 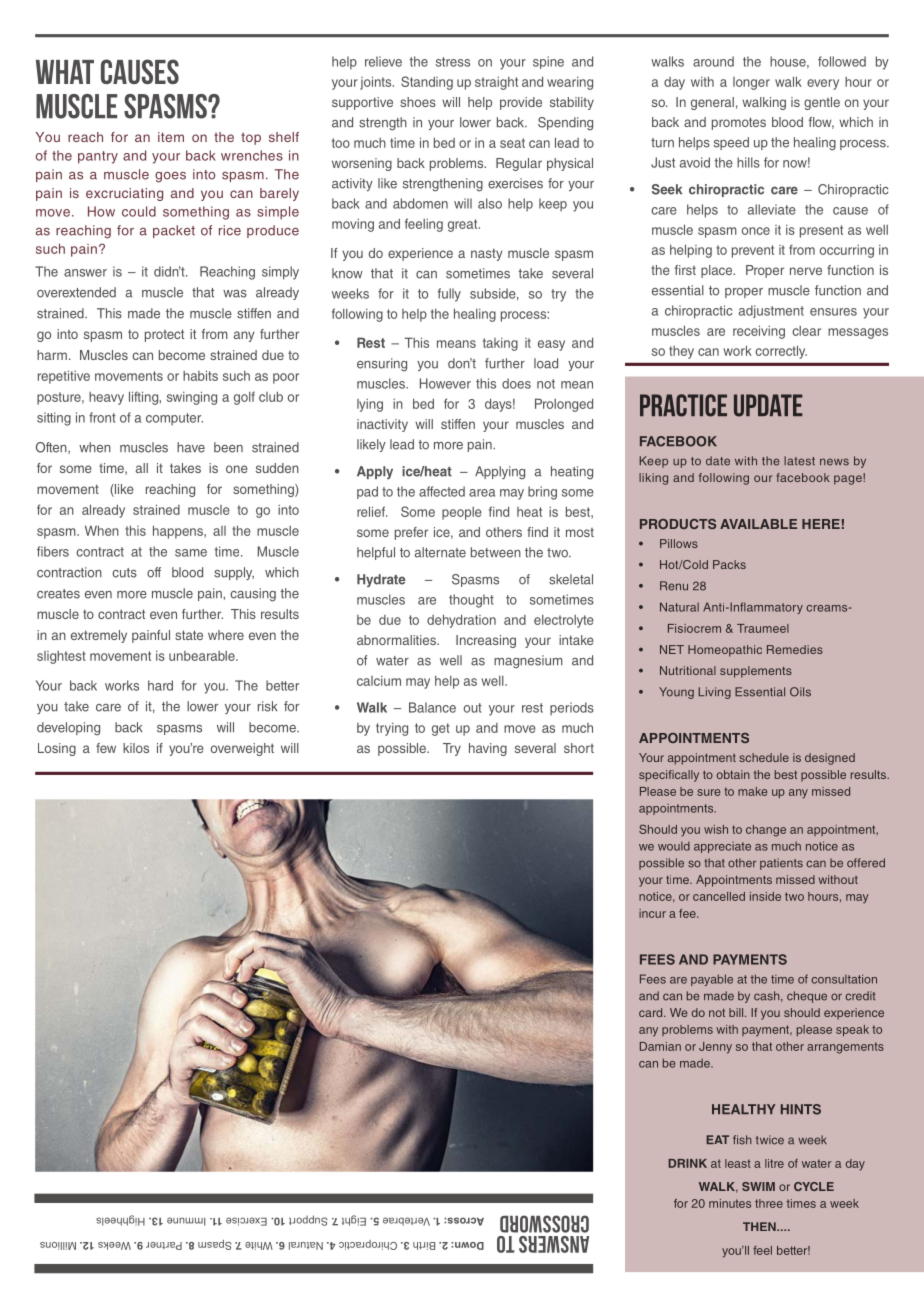 What do you see at coordinates (652, 913) in the screenshot?
I see `incur` at bounding box center [652, 913].
